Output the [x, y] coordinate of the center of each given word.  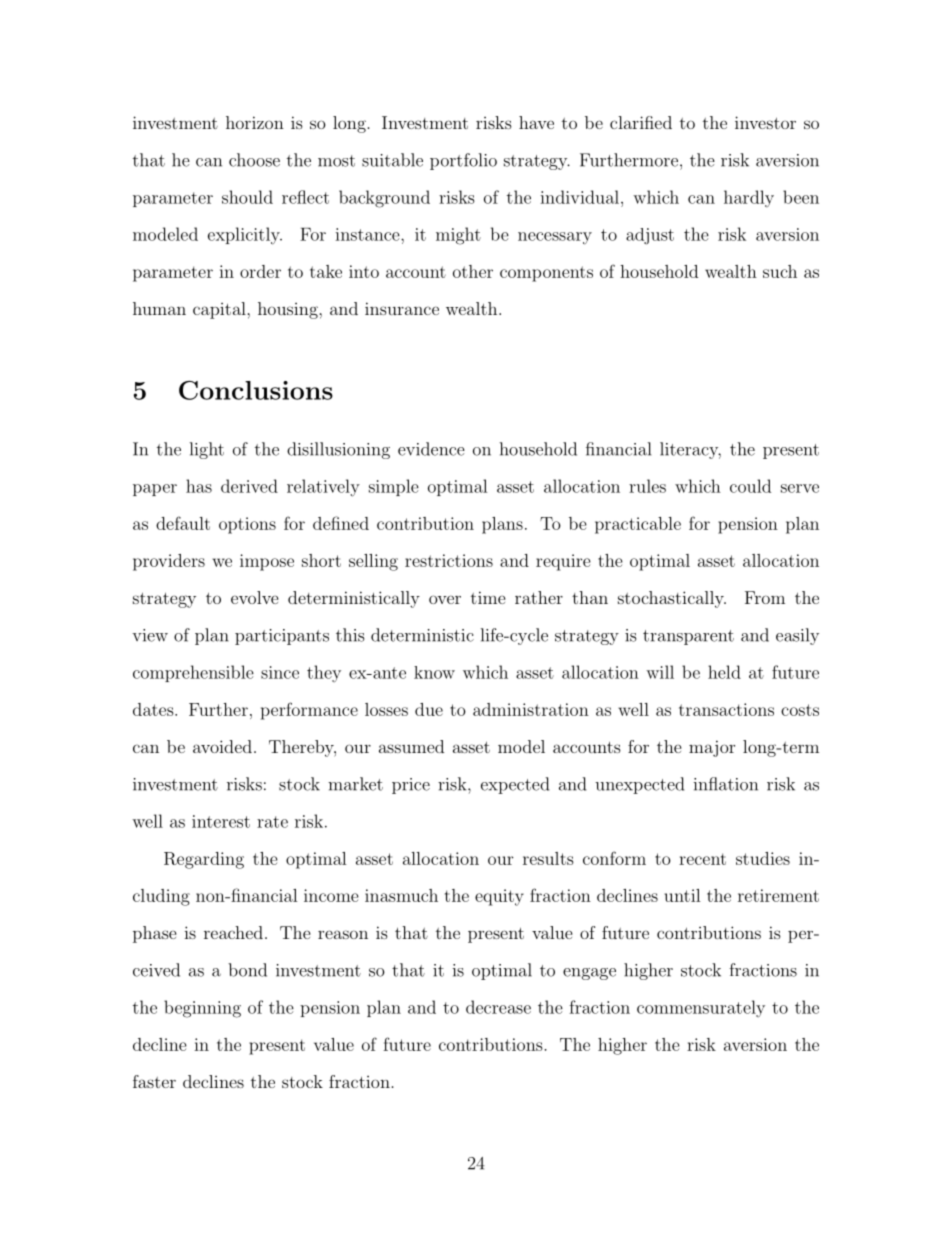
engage [589, 974]
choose [254, 160]
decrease [498, 1007]
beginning [202, 1009]
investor [765, 122]
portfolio [463, 161]
